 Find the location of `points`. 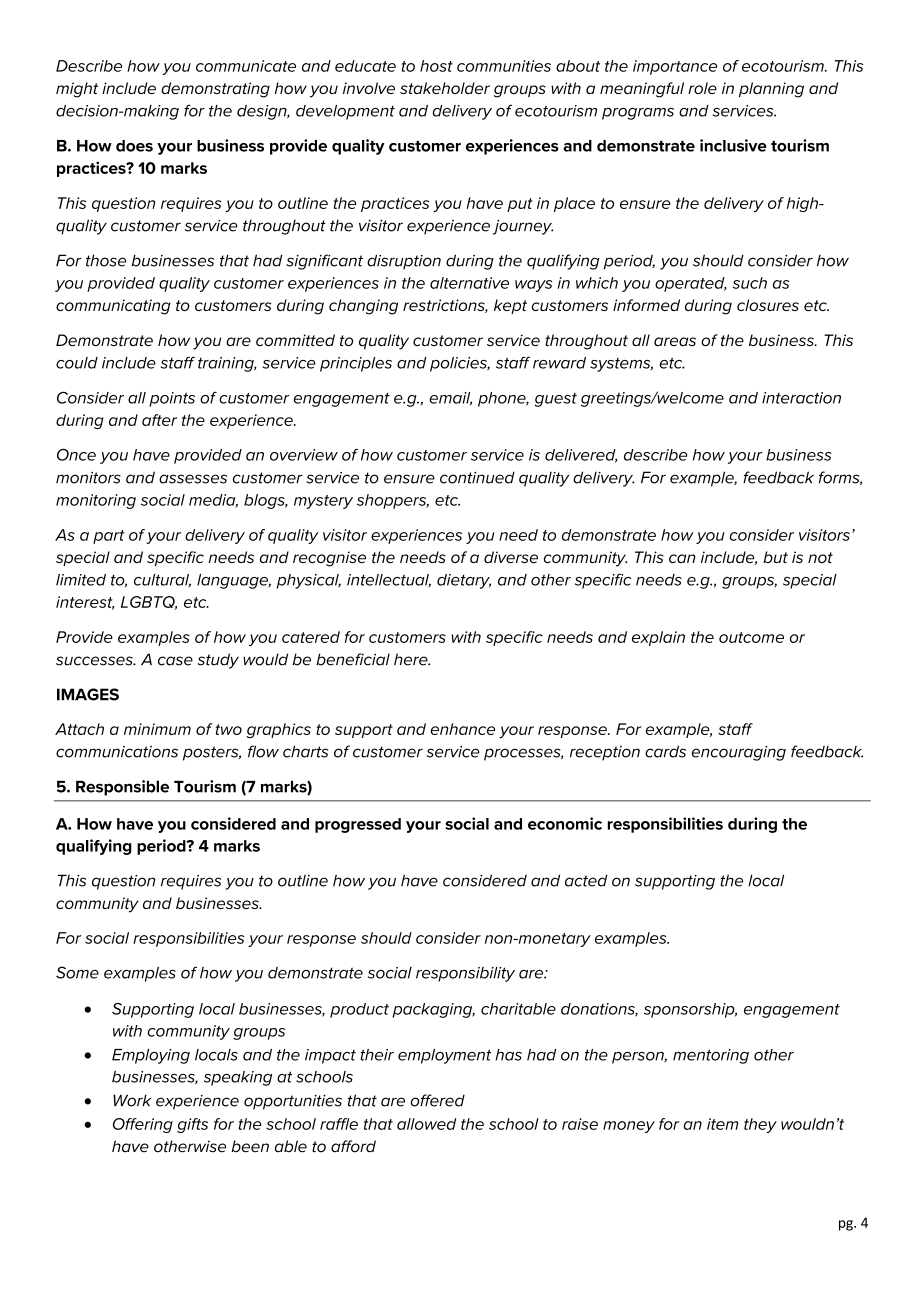

points is located at coordinates (172, 399).
